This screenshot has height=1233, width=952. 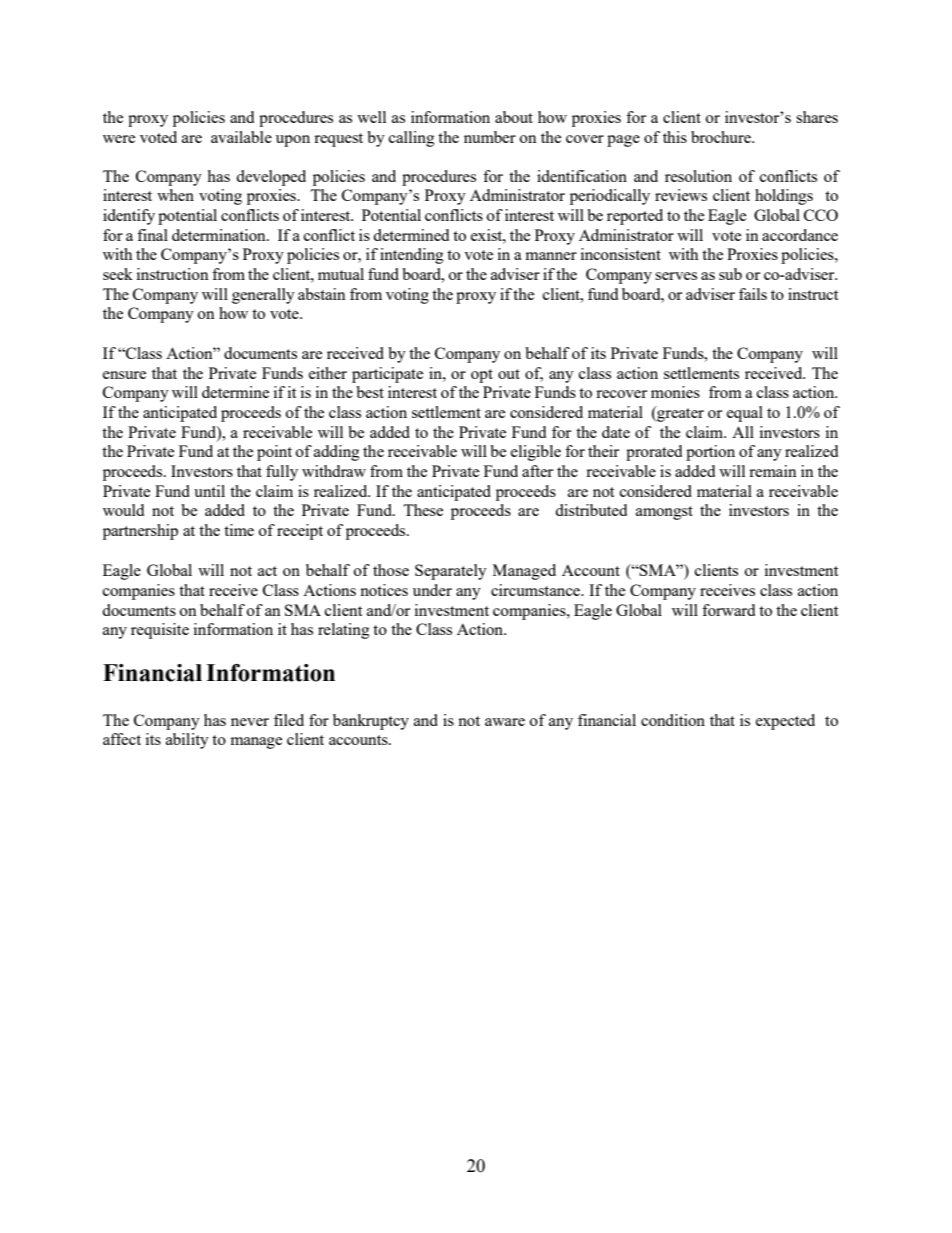 I want to click on available, so click(x=241, y=137).
